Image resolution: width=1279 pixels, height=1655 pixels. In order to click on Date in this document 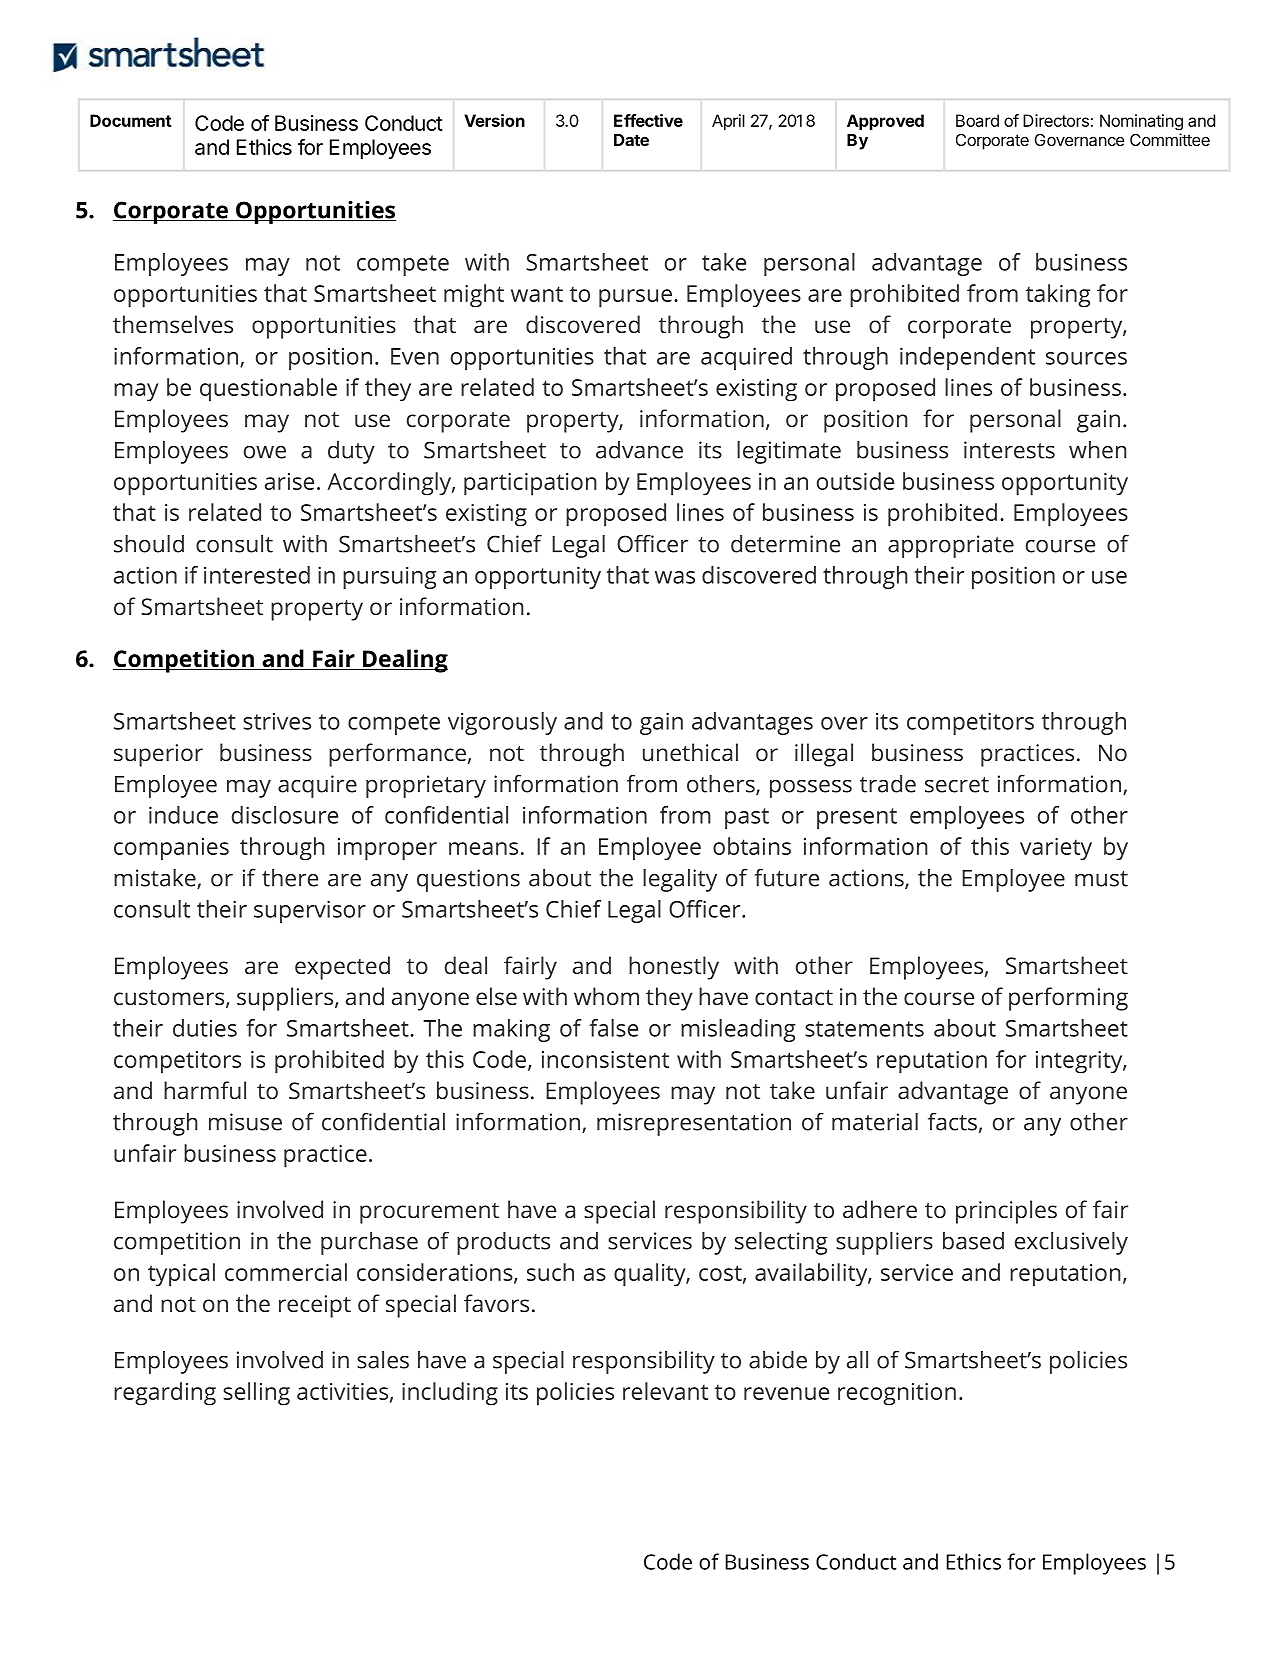, I will do `click(631, 140)`.
